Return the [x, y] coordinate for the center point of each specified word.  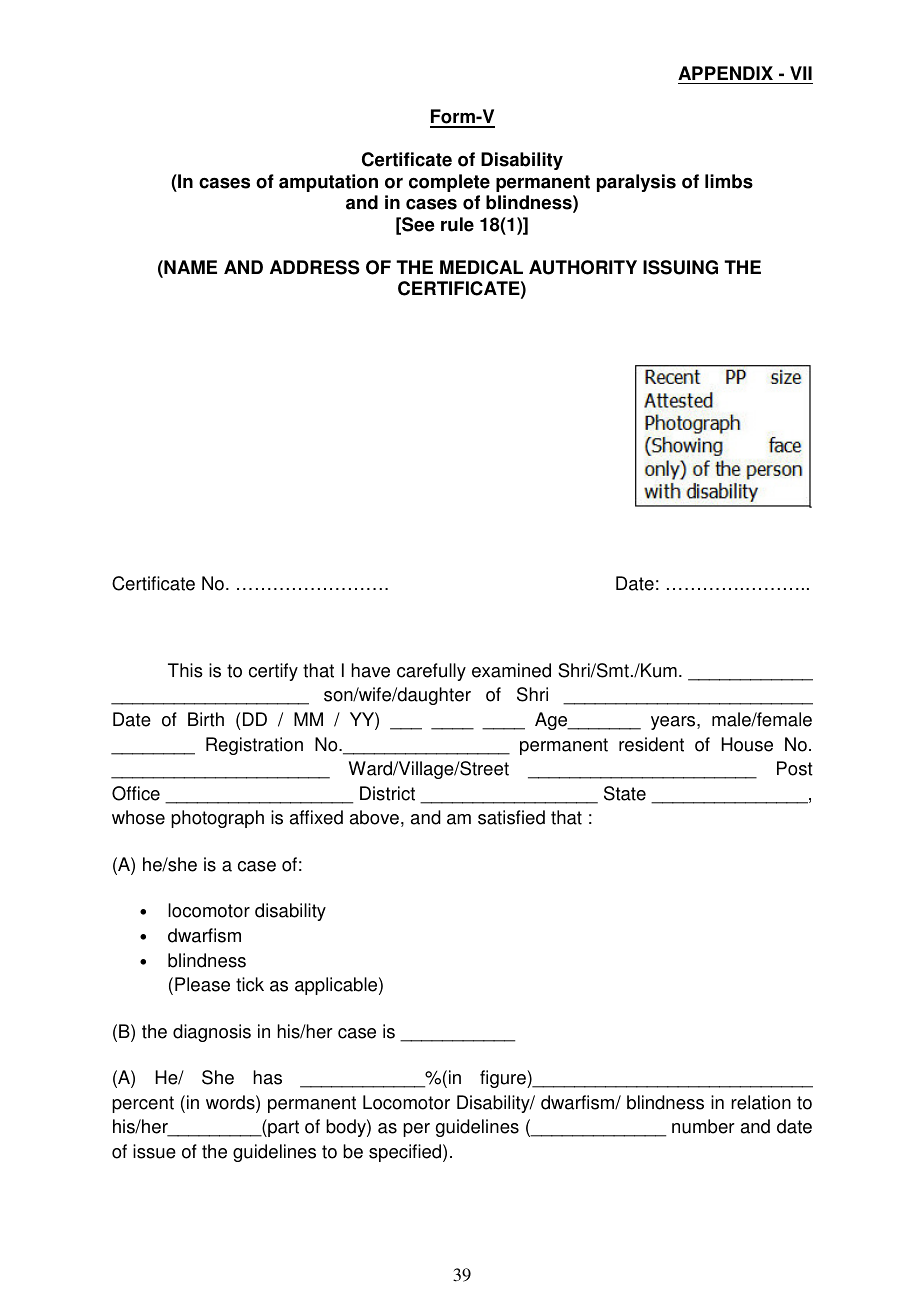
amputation [328, 183]
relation [761, 1102]
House [747, 744]
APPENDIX [725, 73]
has [267, 1077]
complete [449, 183]
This [185, 670]
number [703, 1126]
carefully [431, 672]
